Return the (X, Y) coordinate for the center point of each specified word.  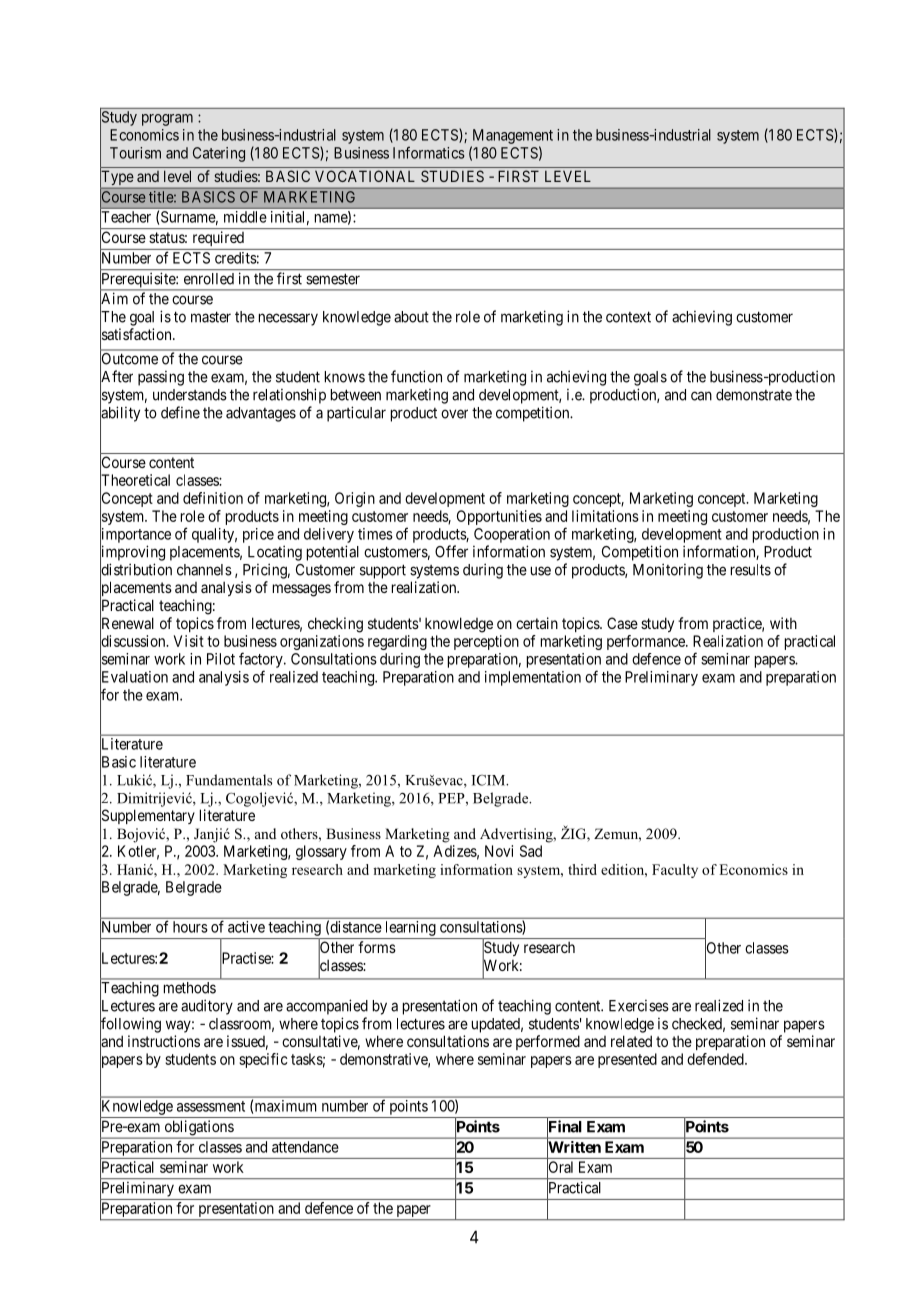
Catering (219, 154)
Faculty (675, 871)
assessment (211, 1106)
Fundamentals (229, 780)
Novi (499, 851)
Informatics (429, 152)
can (701, 396)
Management (513, 136)
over (454, 414)
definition (213, 498)
